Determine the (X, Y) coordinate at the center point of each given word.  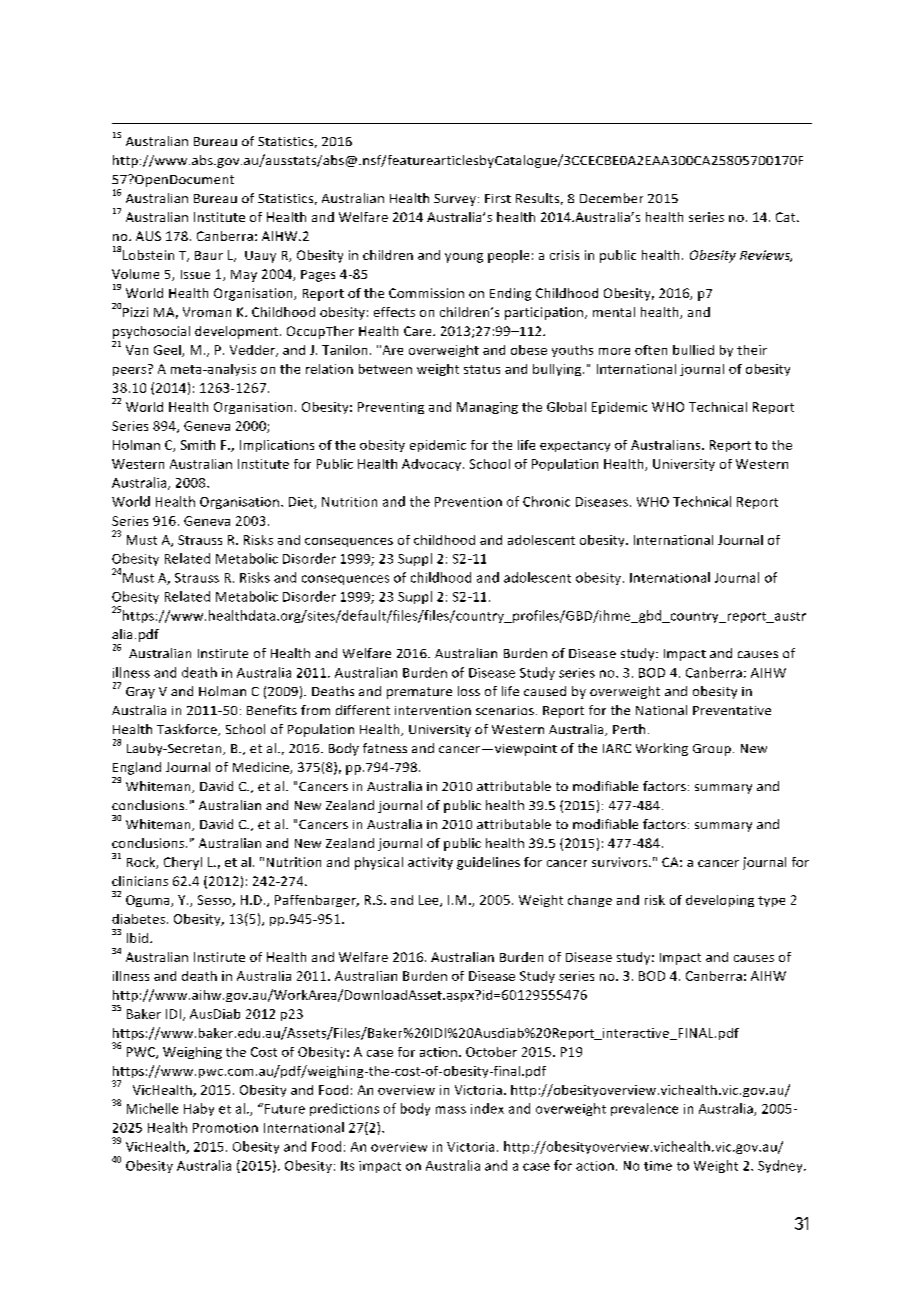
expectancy (575, 446)
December (611, 198)
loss (469, 691)
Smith (198, 445)
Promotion (225, 1128)
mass (451, 1110)
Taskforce (188, 730)
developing (720, 901)
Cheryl (183, 863)
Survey (455, 200)
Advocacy (433, 465)
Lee (430, 901)
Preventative (732, 710)
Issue (195, 274)
